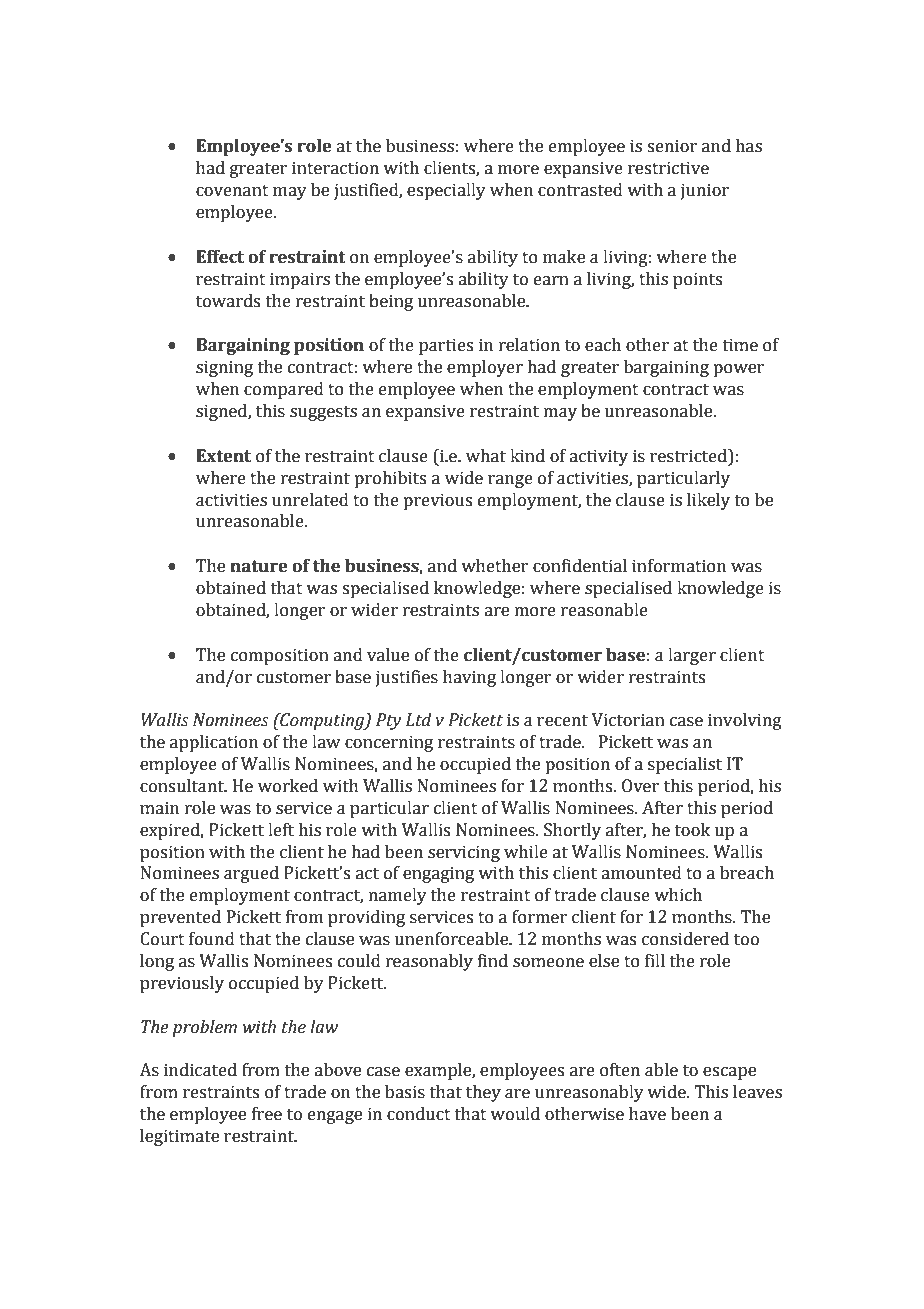 The width and height of the screenshot is (924, 1309). What do you see at coordinates (708, 501) in the screenshot?
I see `likely` at bounding box center [708, 501].
